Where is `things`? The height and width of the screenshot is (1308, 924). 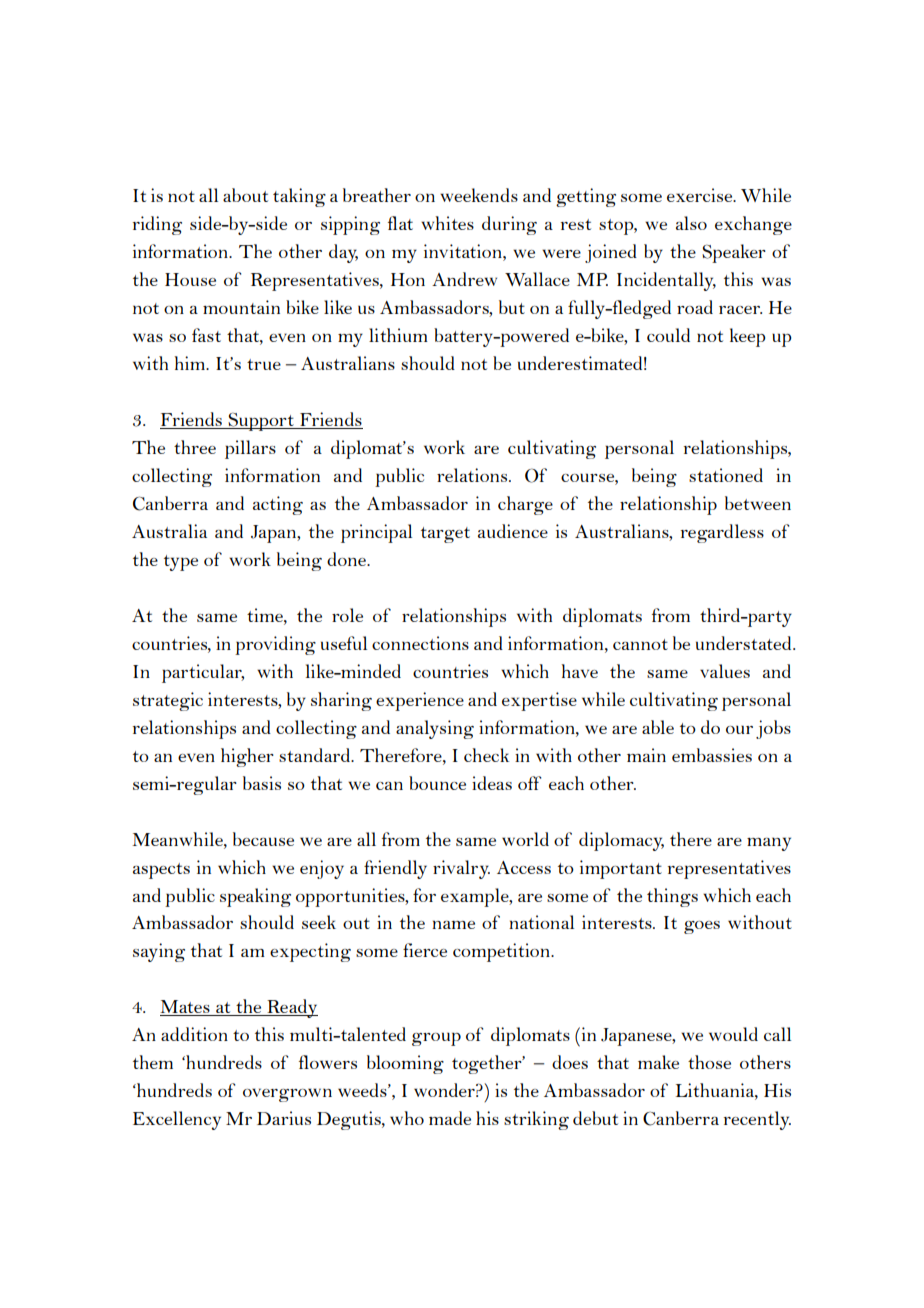 things is located at coordinates (672, 897).
